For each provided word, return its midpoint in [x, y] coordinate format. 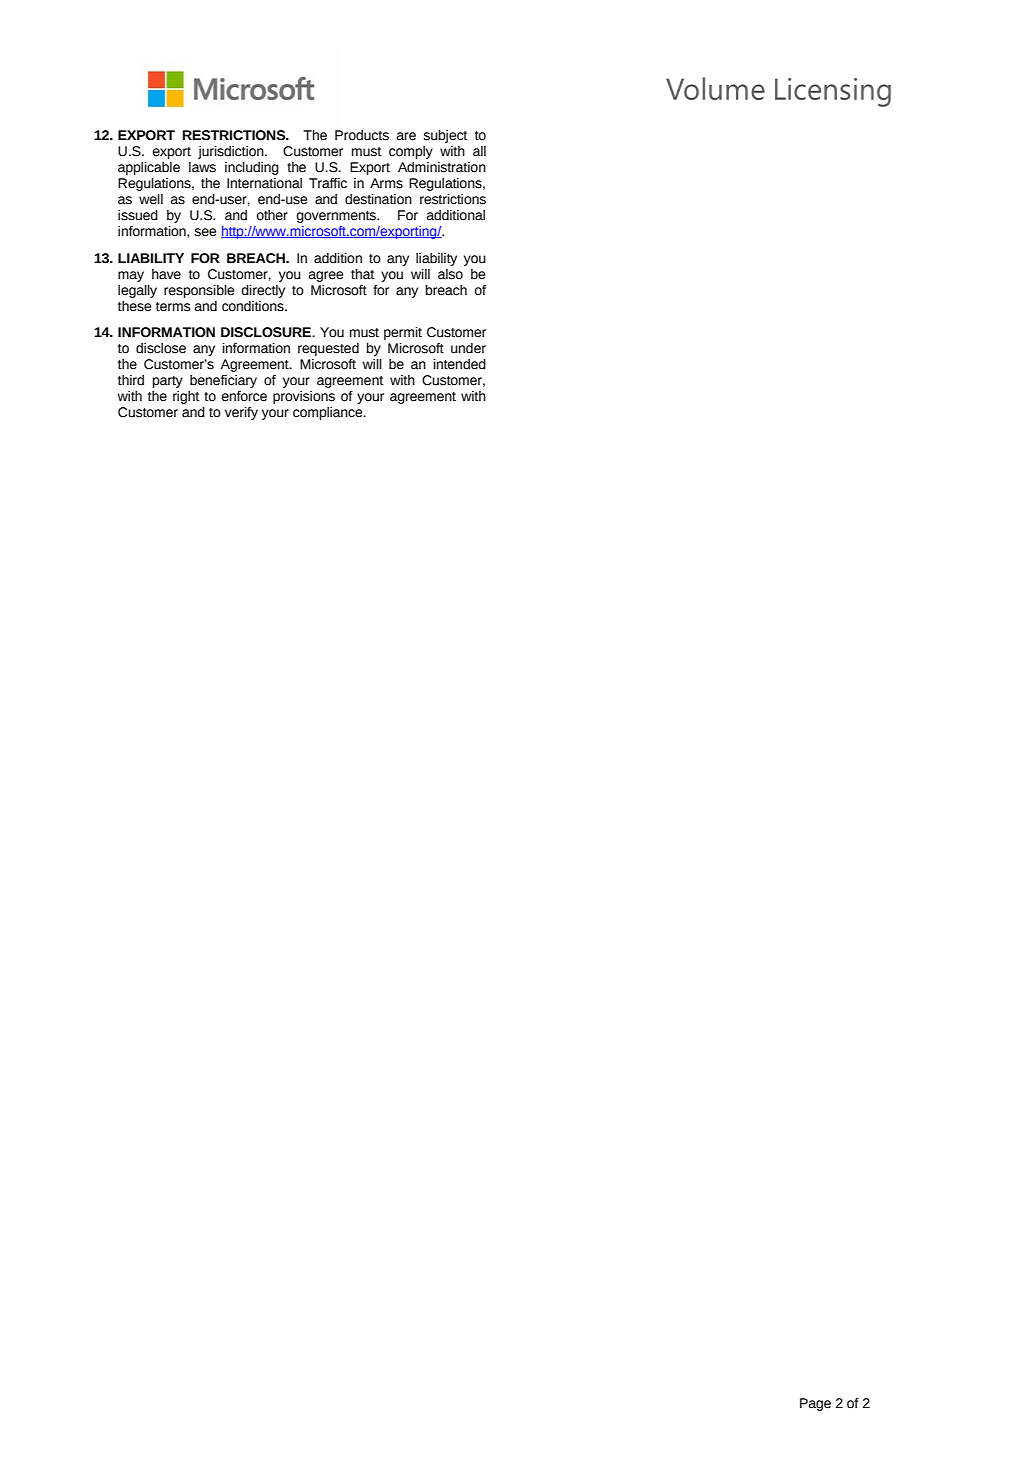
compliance [329, 413]
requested [328, 349]
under [468, 348]
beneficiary [223, 381]
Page [815, 1404]
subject [445, 136]
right [186, 397]
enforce [244, 396]
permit [403, 333]
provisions [304, 397]
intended [460, 364]
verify [241, 413]
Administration [442, 167]
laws [202, 167]
